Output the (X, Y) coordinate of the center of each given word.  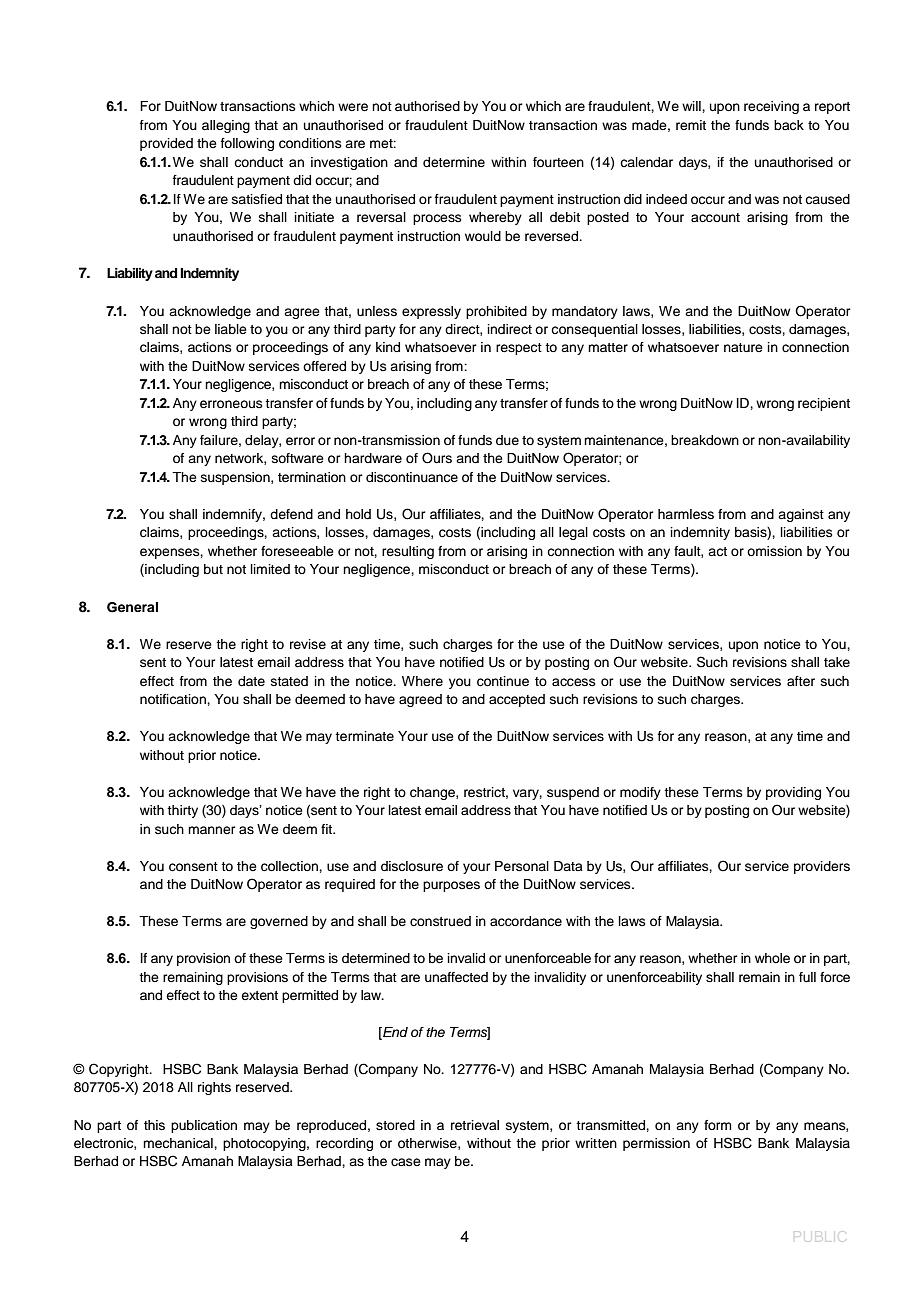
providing (793, 793)
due (507, 440)
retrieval (475, 1125)
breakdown (705, 440)
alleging (226, 126)
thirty (182, 811)
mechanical (179, 1143)
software (298, 458)
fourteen (558, 162)
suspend (573, 793)
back (789, 125)
